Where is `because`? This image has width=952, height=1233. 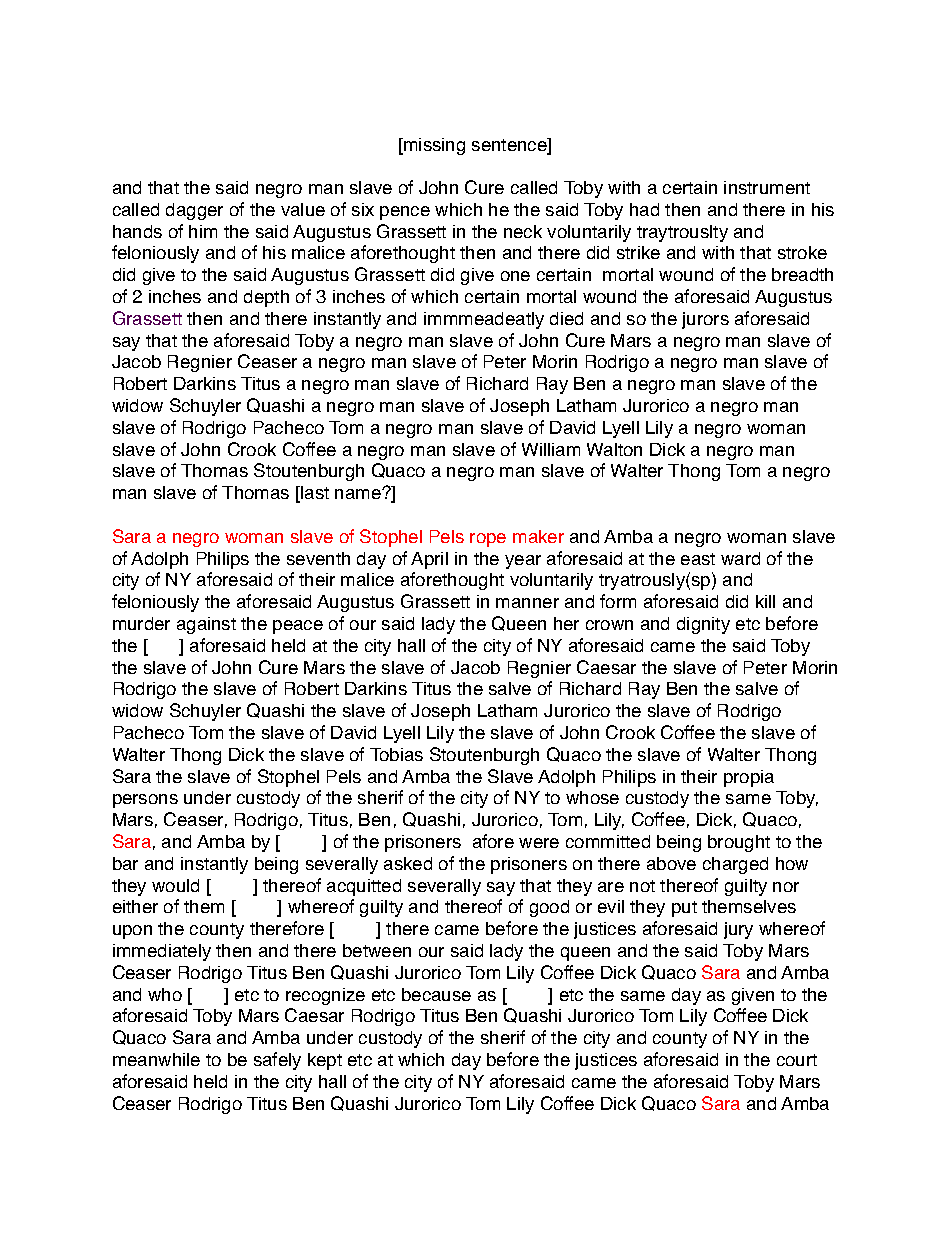
because is located at coordinates (436, 994).
